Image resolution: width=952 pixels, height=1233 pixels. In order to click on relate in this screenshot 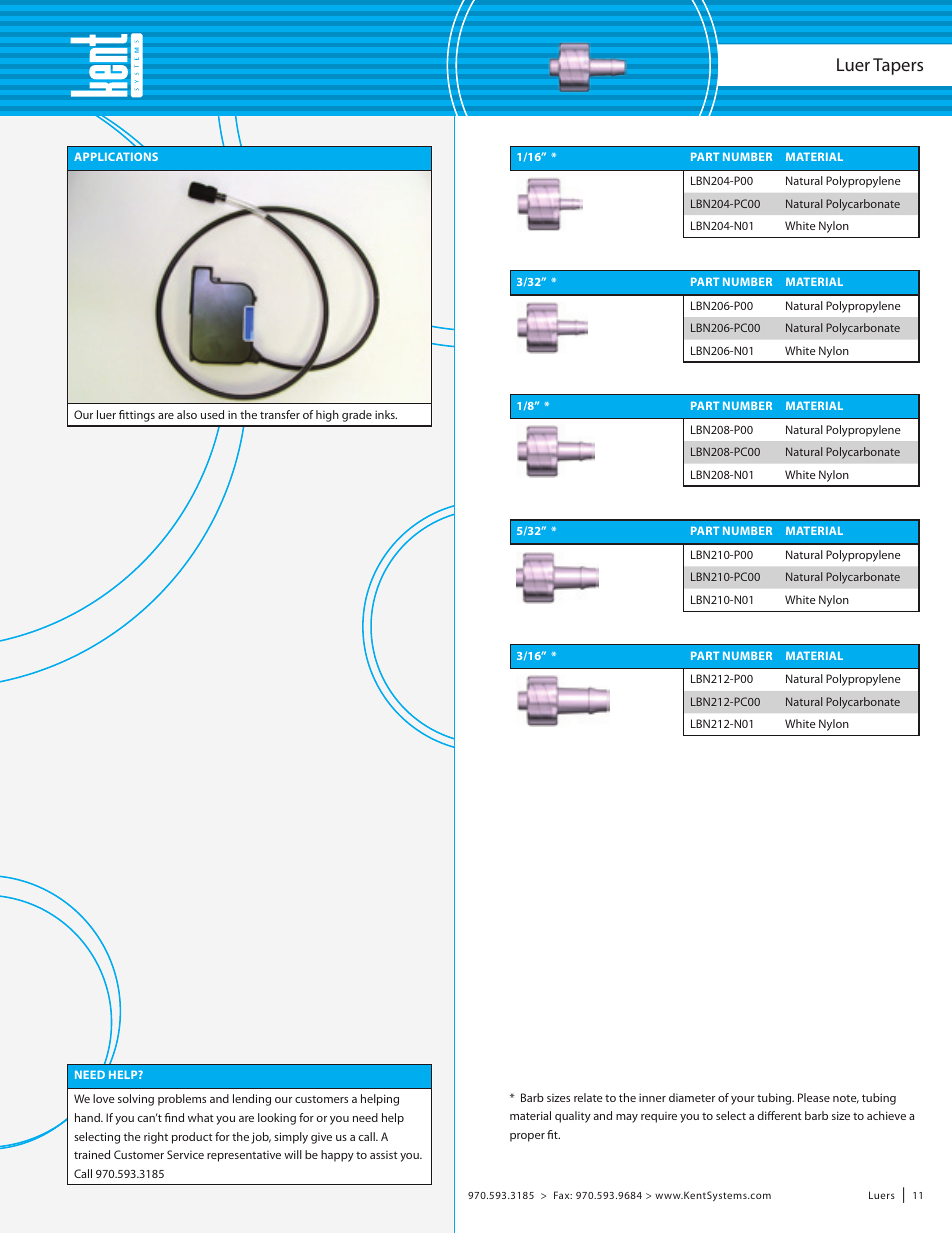, I will do `click(588, 1097)`.
